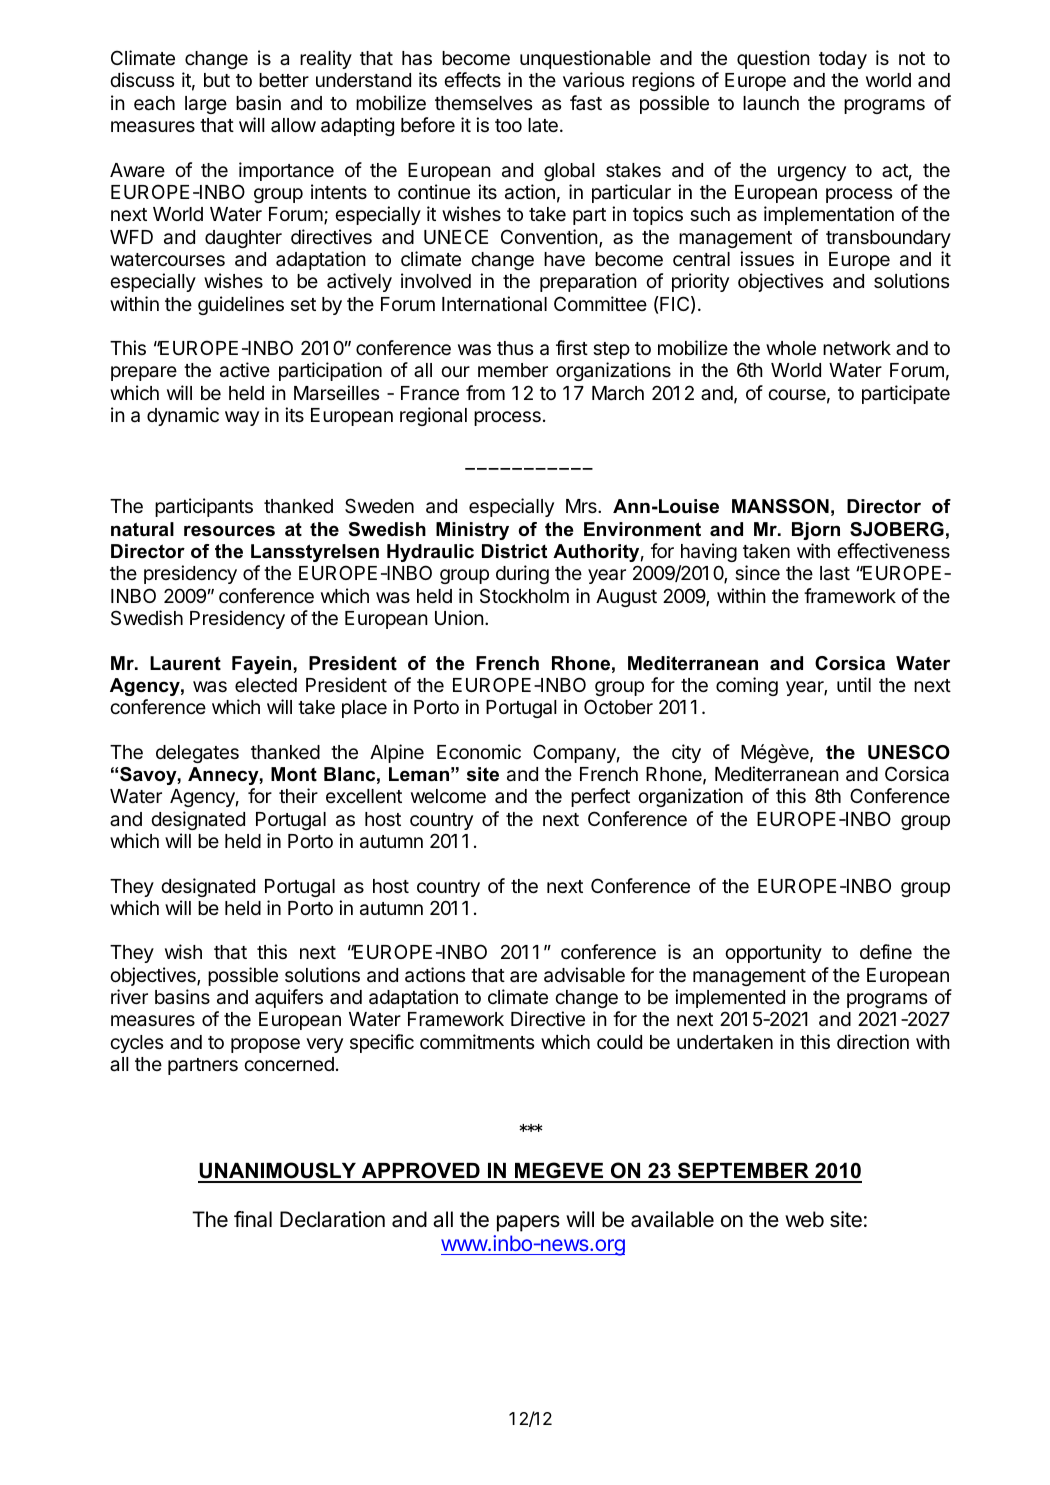 The height and width of the screenshot is (1485, 1050). I want to click on opportunity, so click(773, 953).
